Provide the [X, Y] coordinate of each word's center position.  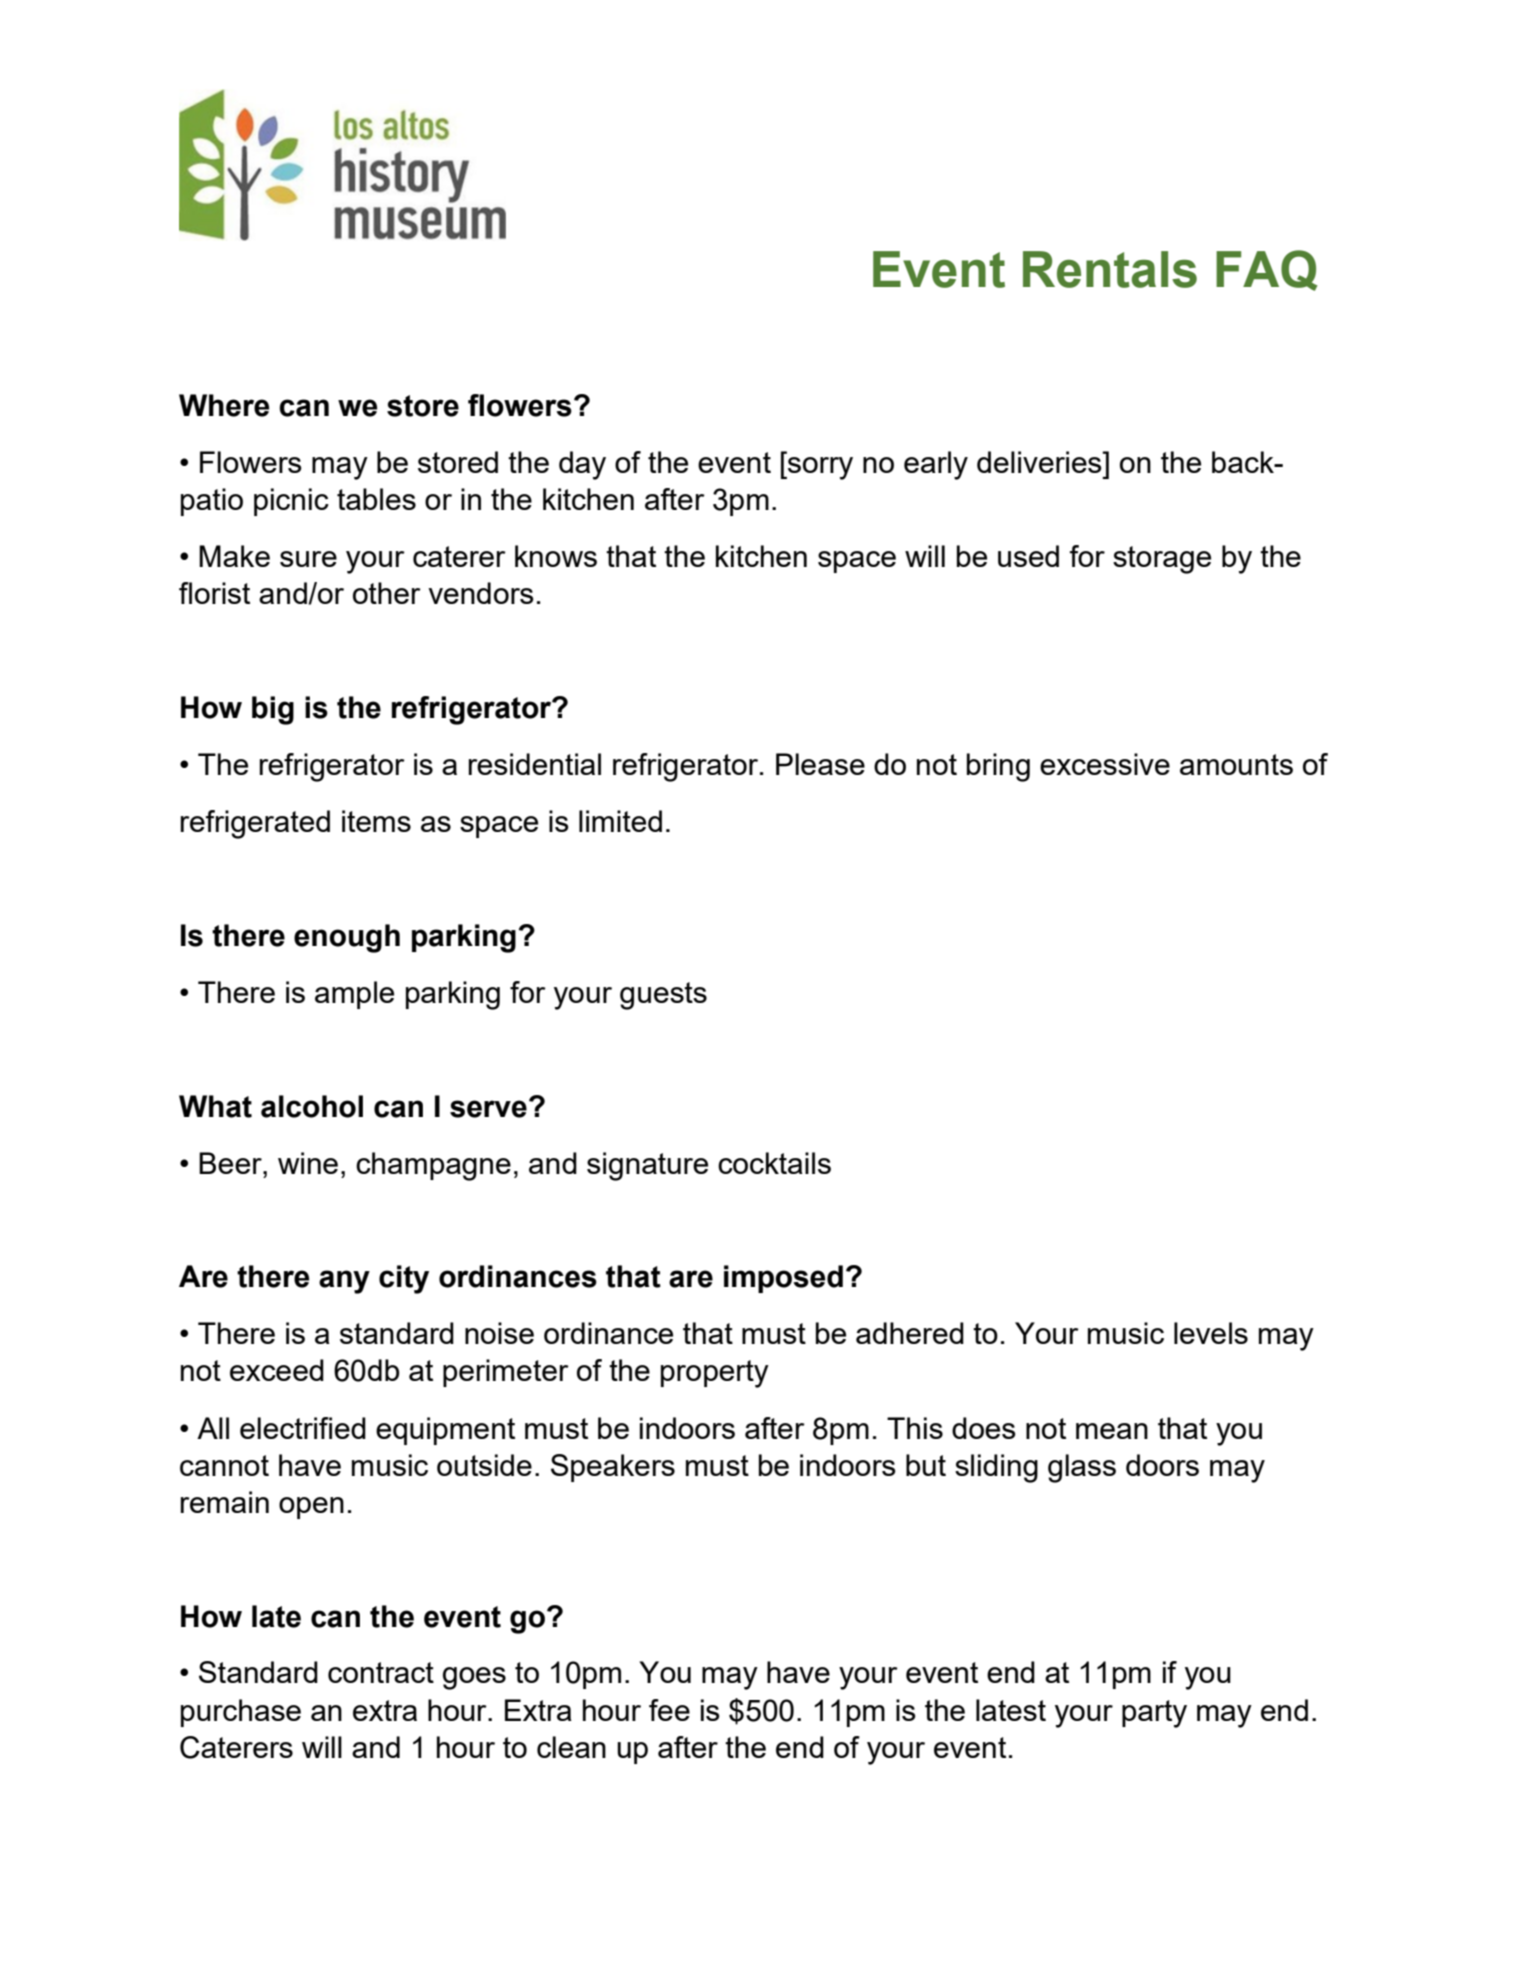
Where [224, 405]
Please [820, 764]
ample [354, 995]
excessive [1105, 764]
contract [381, 1672]
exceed [277, 1370]
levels [1211, 1333]
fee [669, 1710]
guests [663, 996]
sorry [819, 468]
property [715, 1374]
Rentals [1110, 269]
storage [1162, 560]
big [273, 710]
